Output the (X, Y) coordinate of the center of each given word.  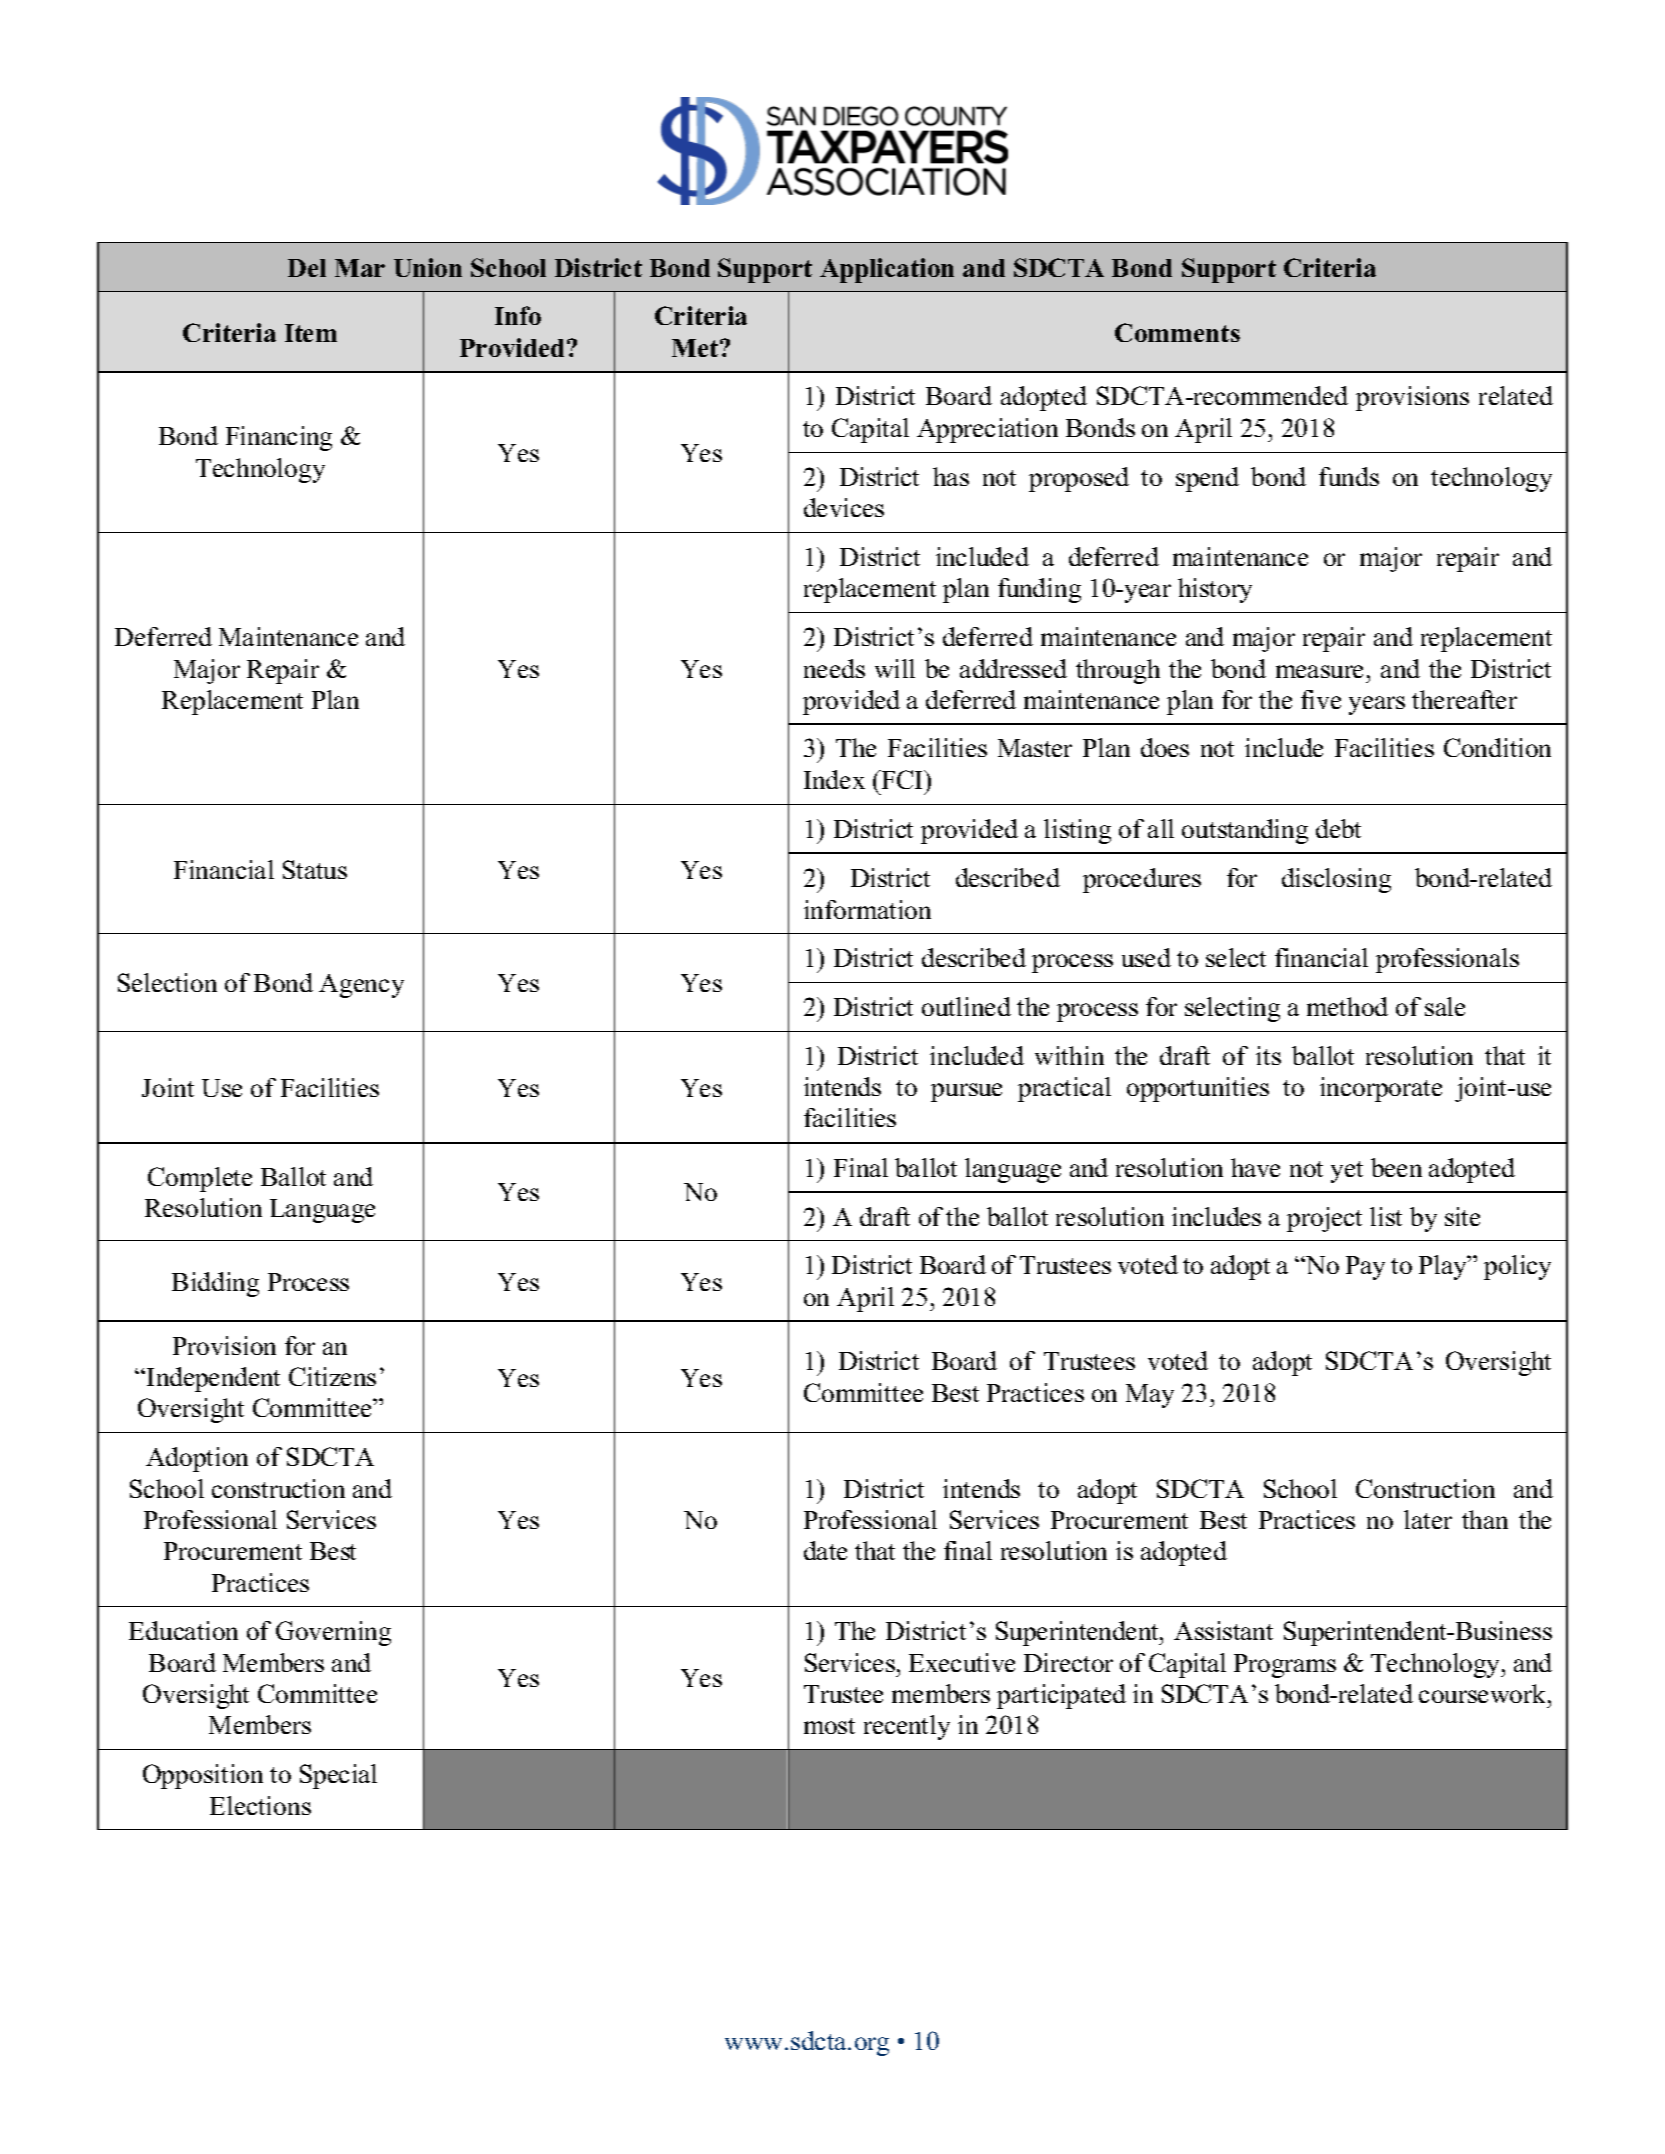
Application (887, 270)
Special (338, 1776)
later (1428, 1519)
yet (1347, 1172)
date (825, 1550)
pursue (966, 1092)
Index (834, 779)
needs (834, 668)
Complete (200, 1179)
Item (311, 333)
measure (1319, 671)
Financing (279, 438)
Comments (1177, 332)
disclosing (1336, 880)
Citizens (332, 1376)
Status (315, 869)
